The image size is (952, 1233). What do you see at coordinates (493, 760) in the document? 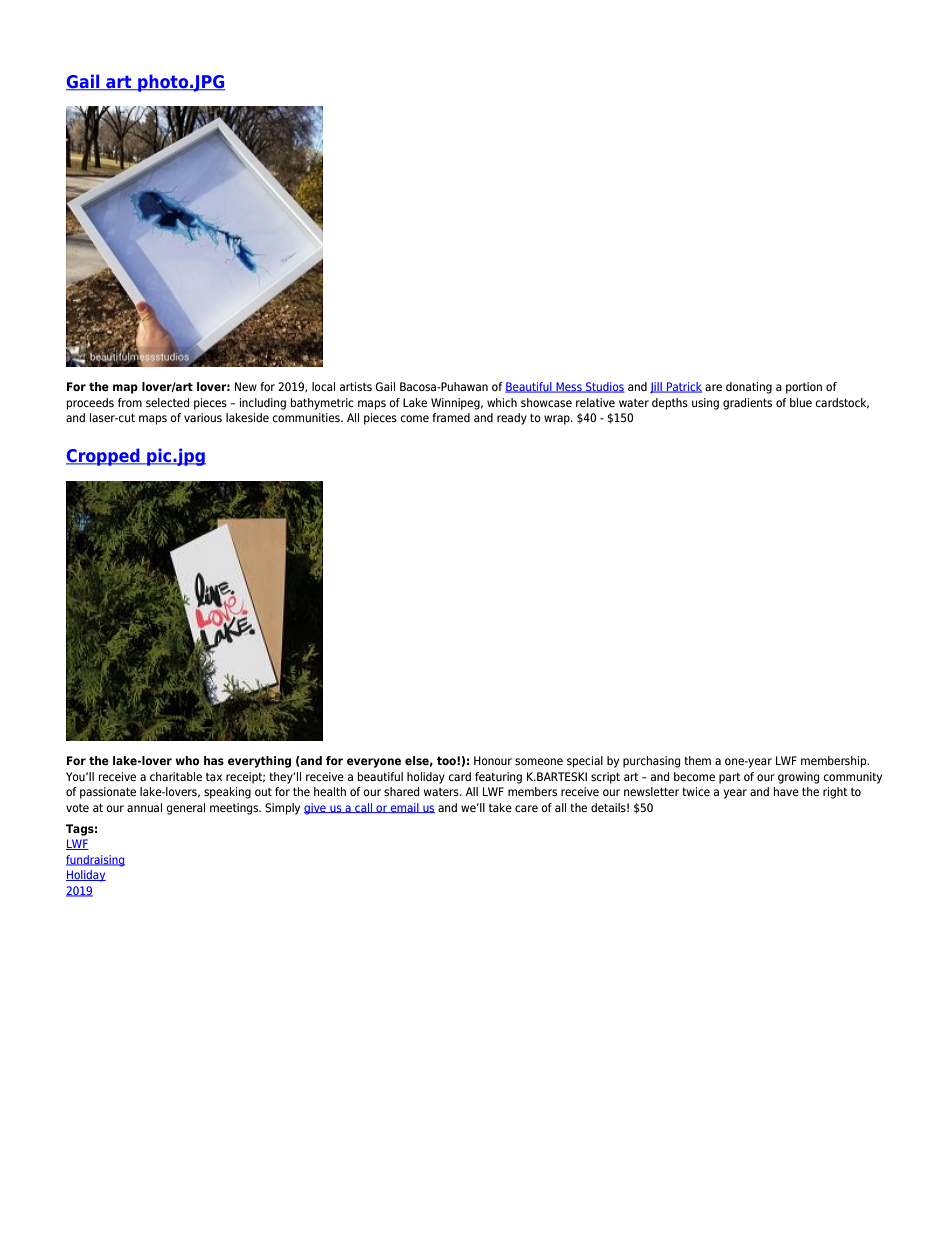
I see `Honour` at bounding box center [493, 760].
